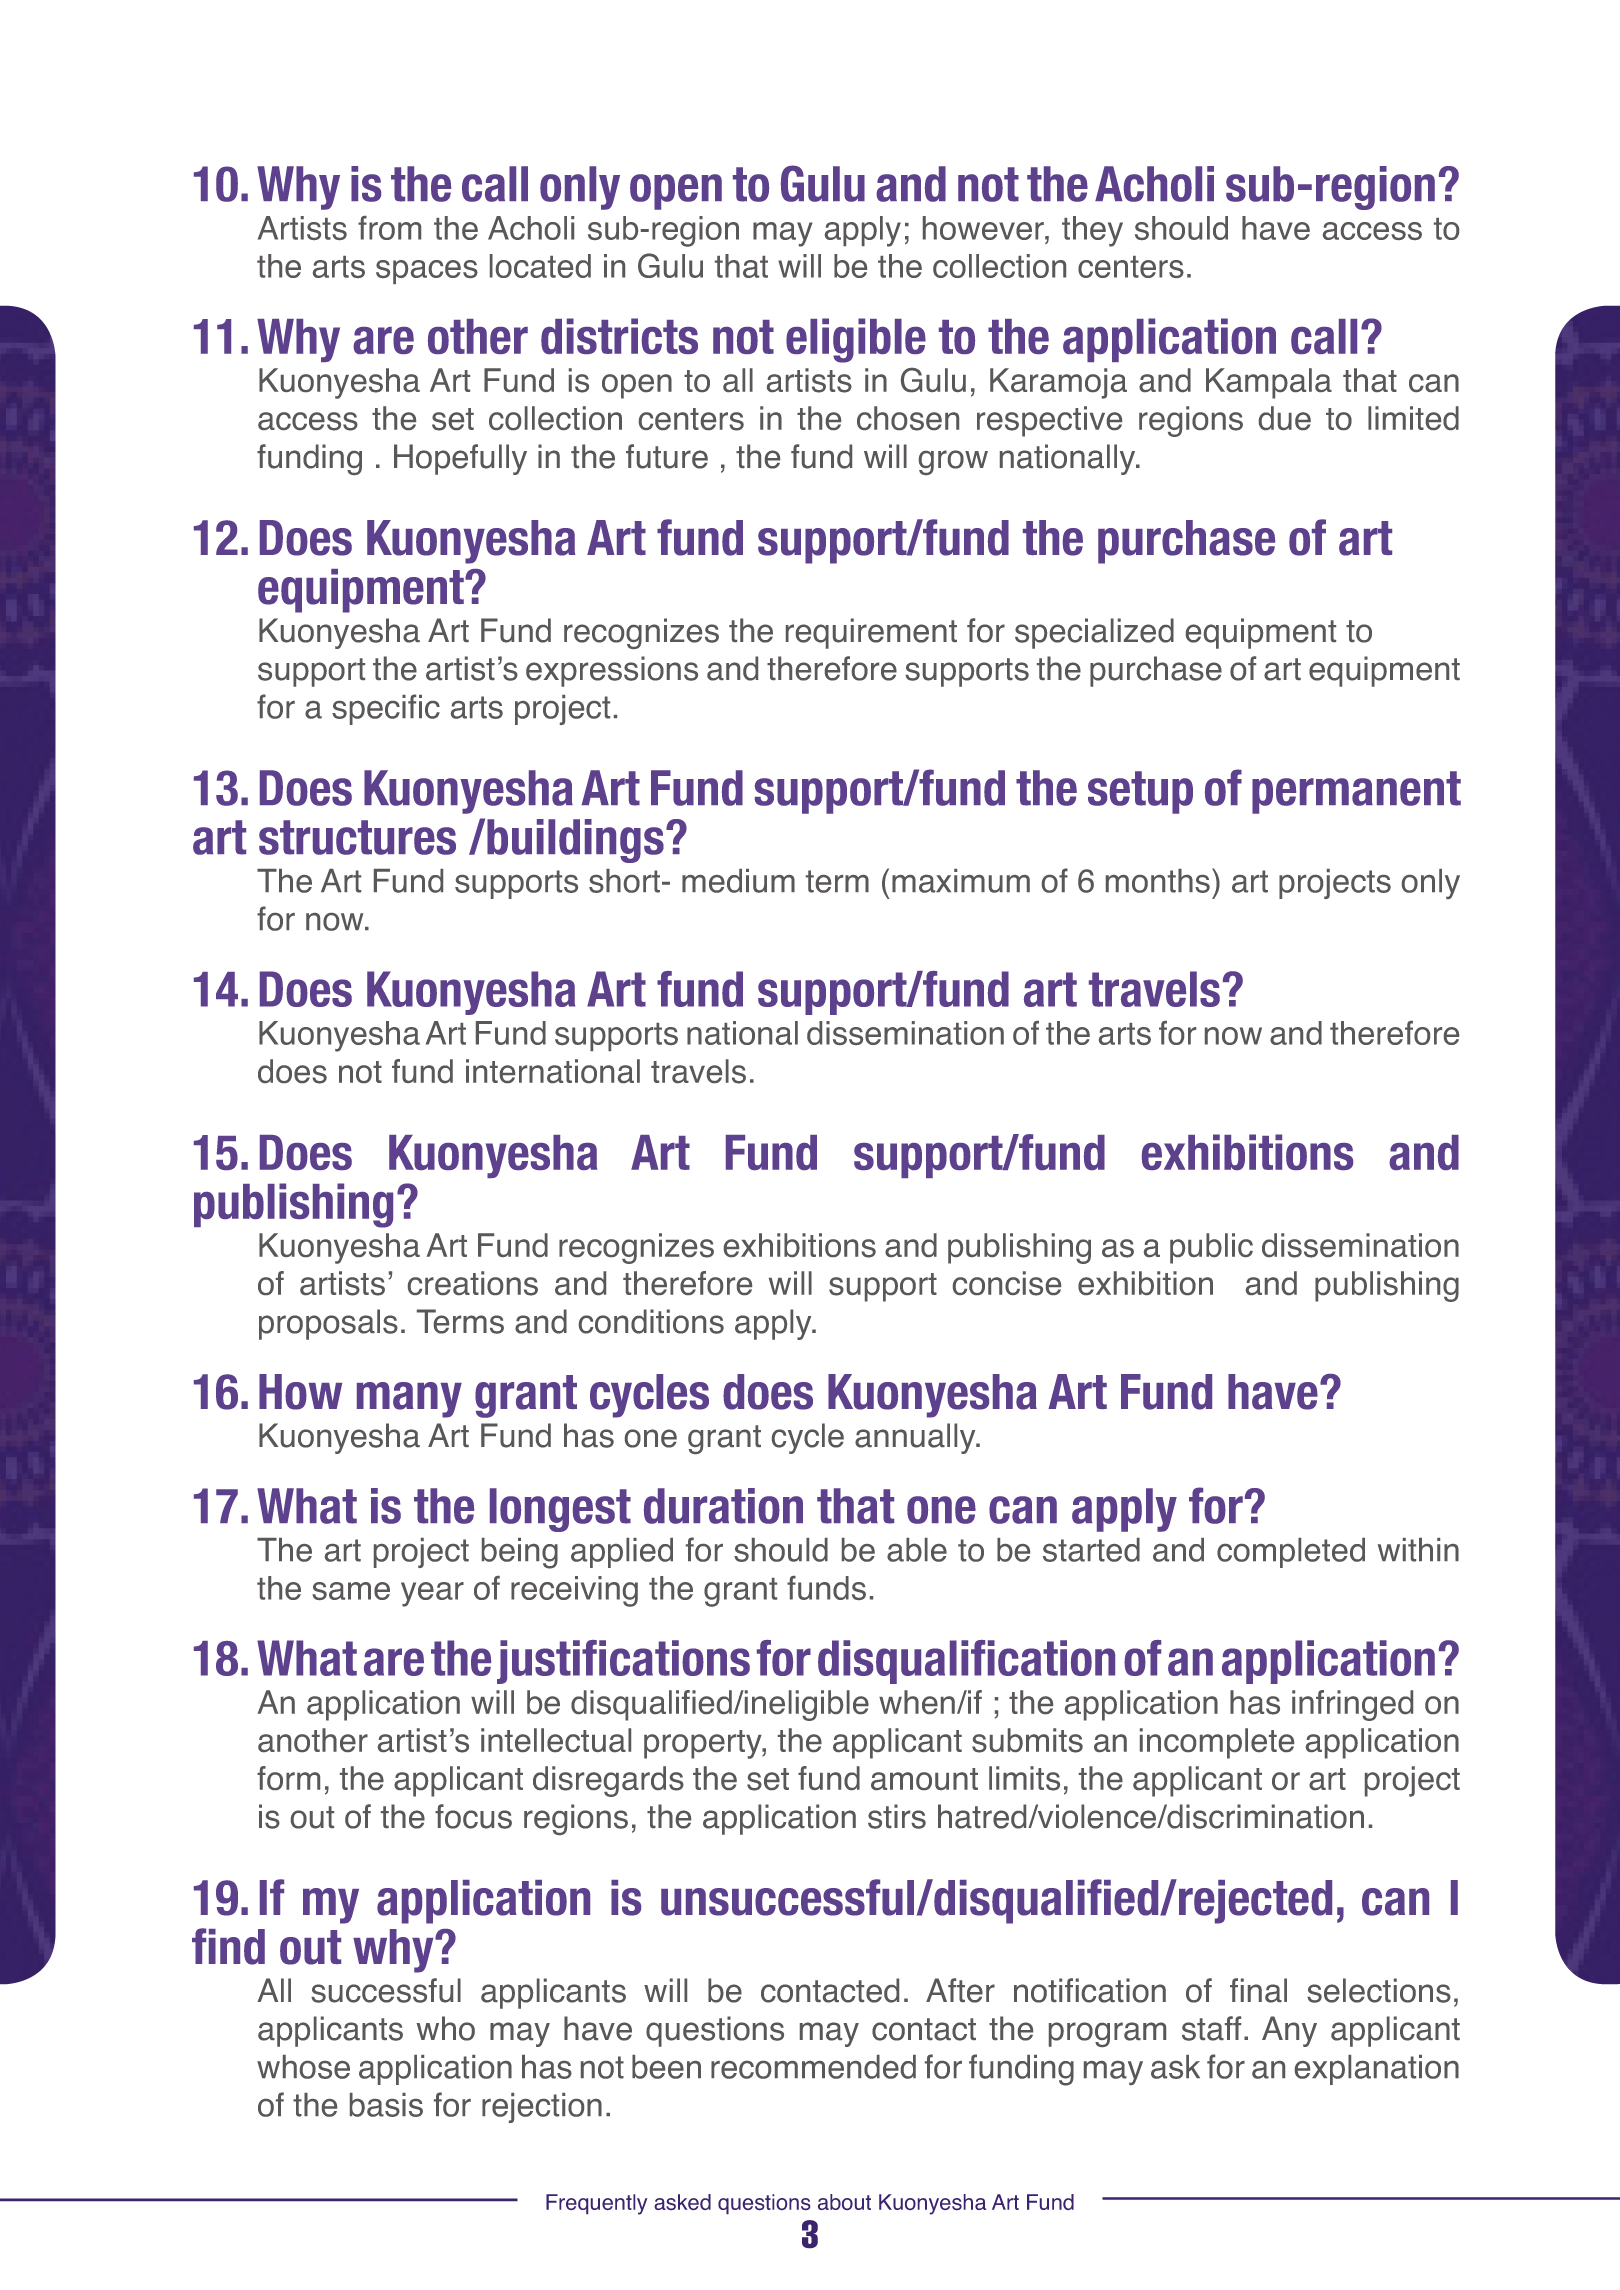 The width and height of the screenshot is (1620, 2290). What do you see at coordinates (1269, 383) in the screenshot?
I see `Kampala` at bounding box center [1269, 383].
